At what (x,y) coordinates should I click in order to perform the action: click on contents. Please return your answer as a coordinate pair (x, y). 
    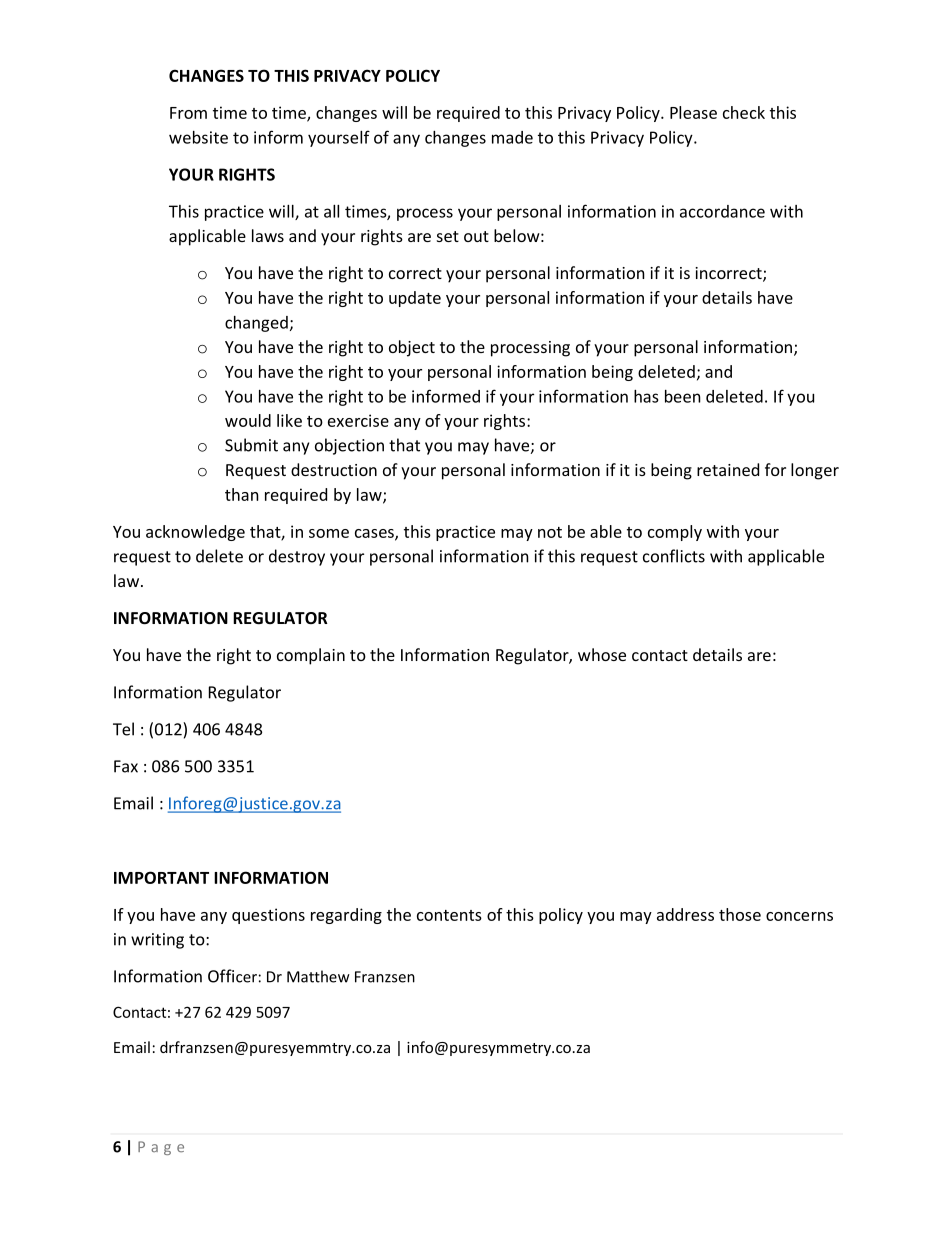
    Looking at the image, I should click on (449, 915).
